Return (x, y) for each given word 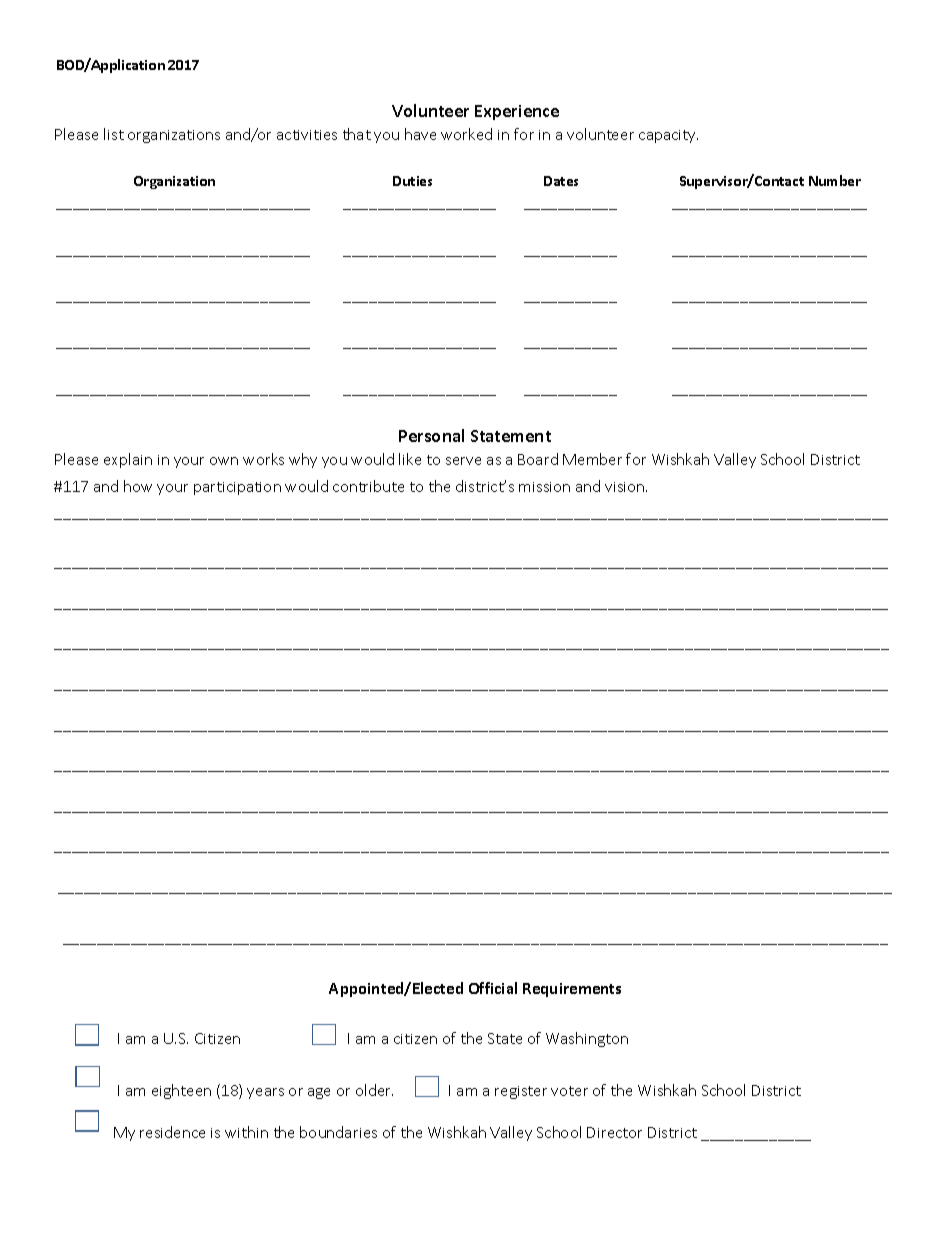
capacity (668, 136)
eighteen (181, 1091)
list (114, 134)
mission (544, 487)
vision (626, 487)
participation (237, 488)
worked (466, 134)
